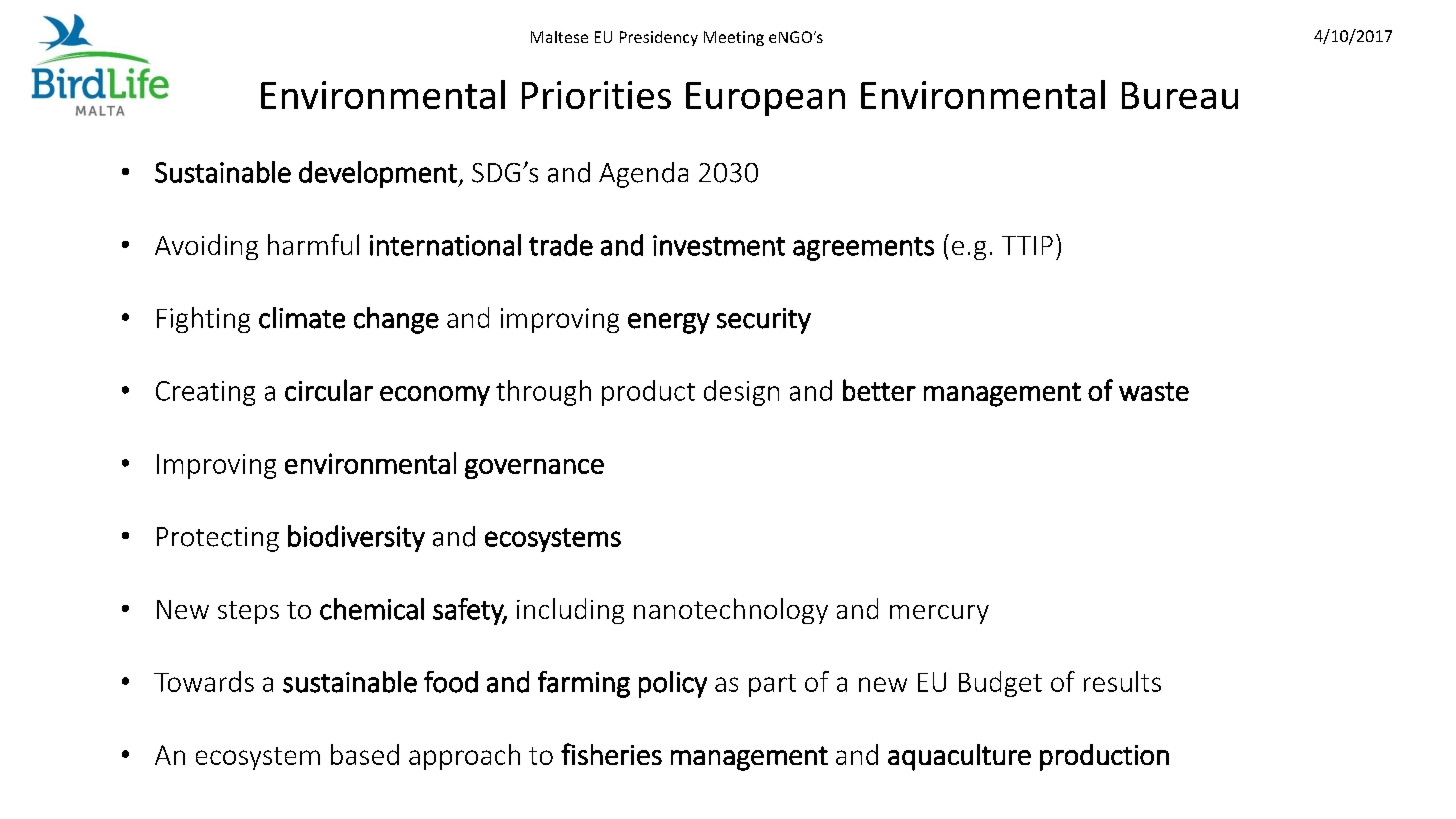 The width and height of the screenshot is (1456, 819). What do you see at coordinates (611, 754) in the screenshot?
I see `fisheries` at bounding box center [611, 754].
